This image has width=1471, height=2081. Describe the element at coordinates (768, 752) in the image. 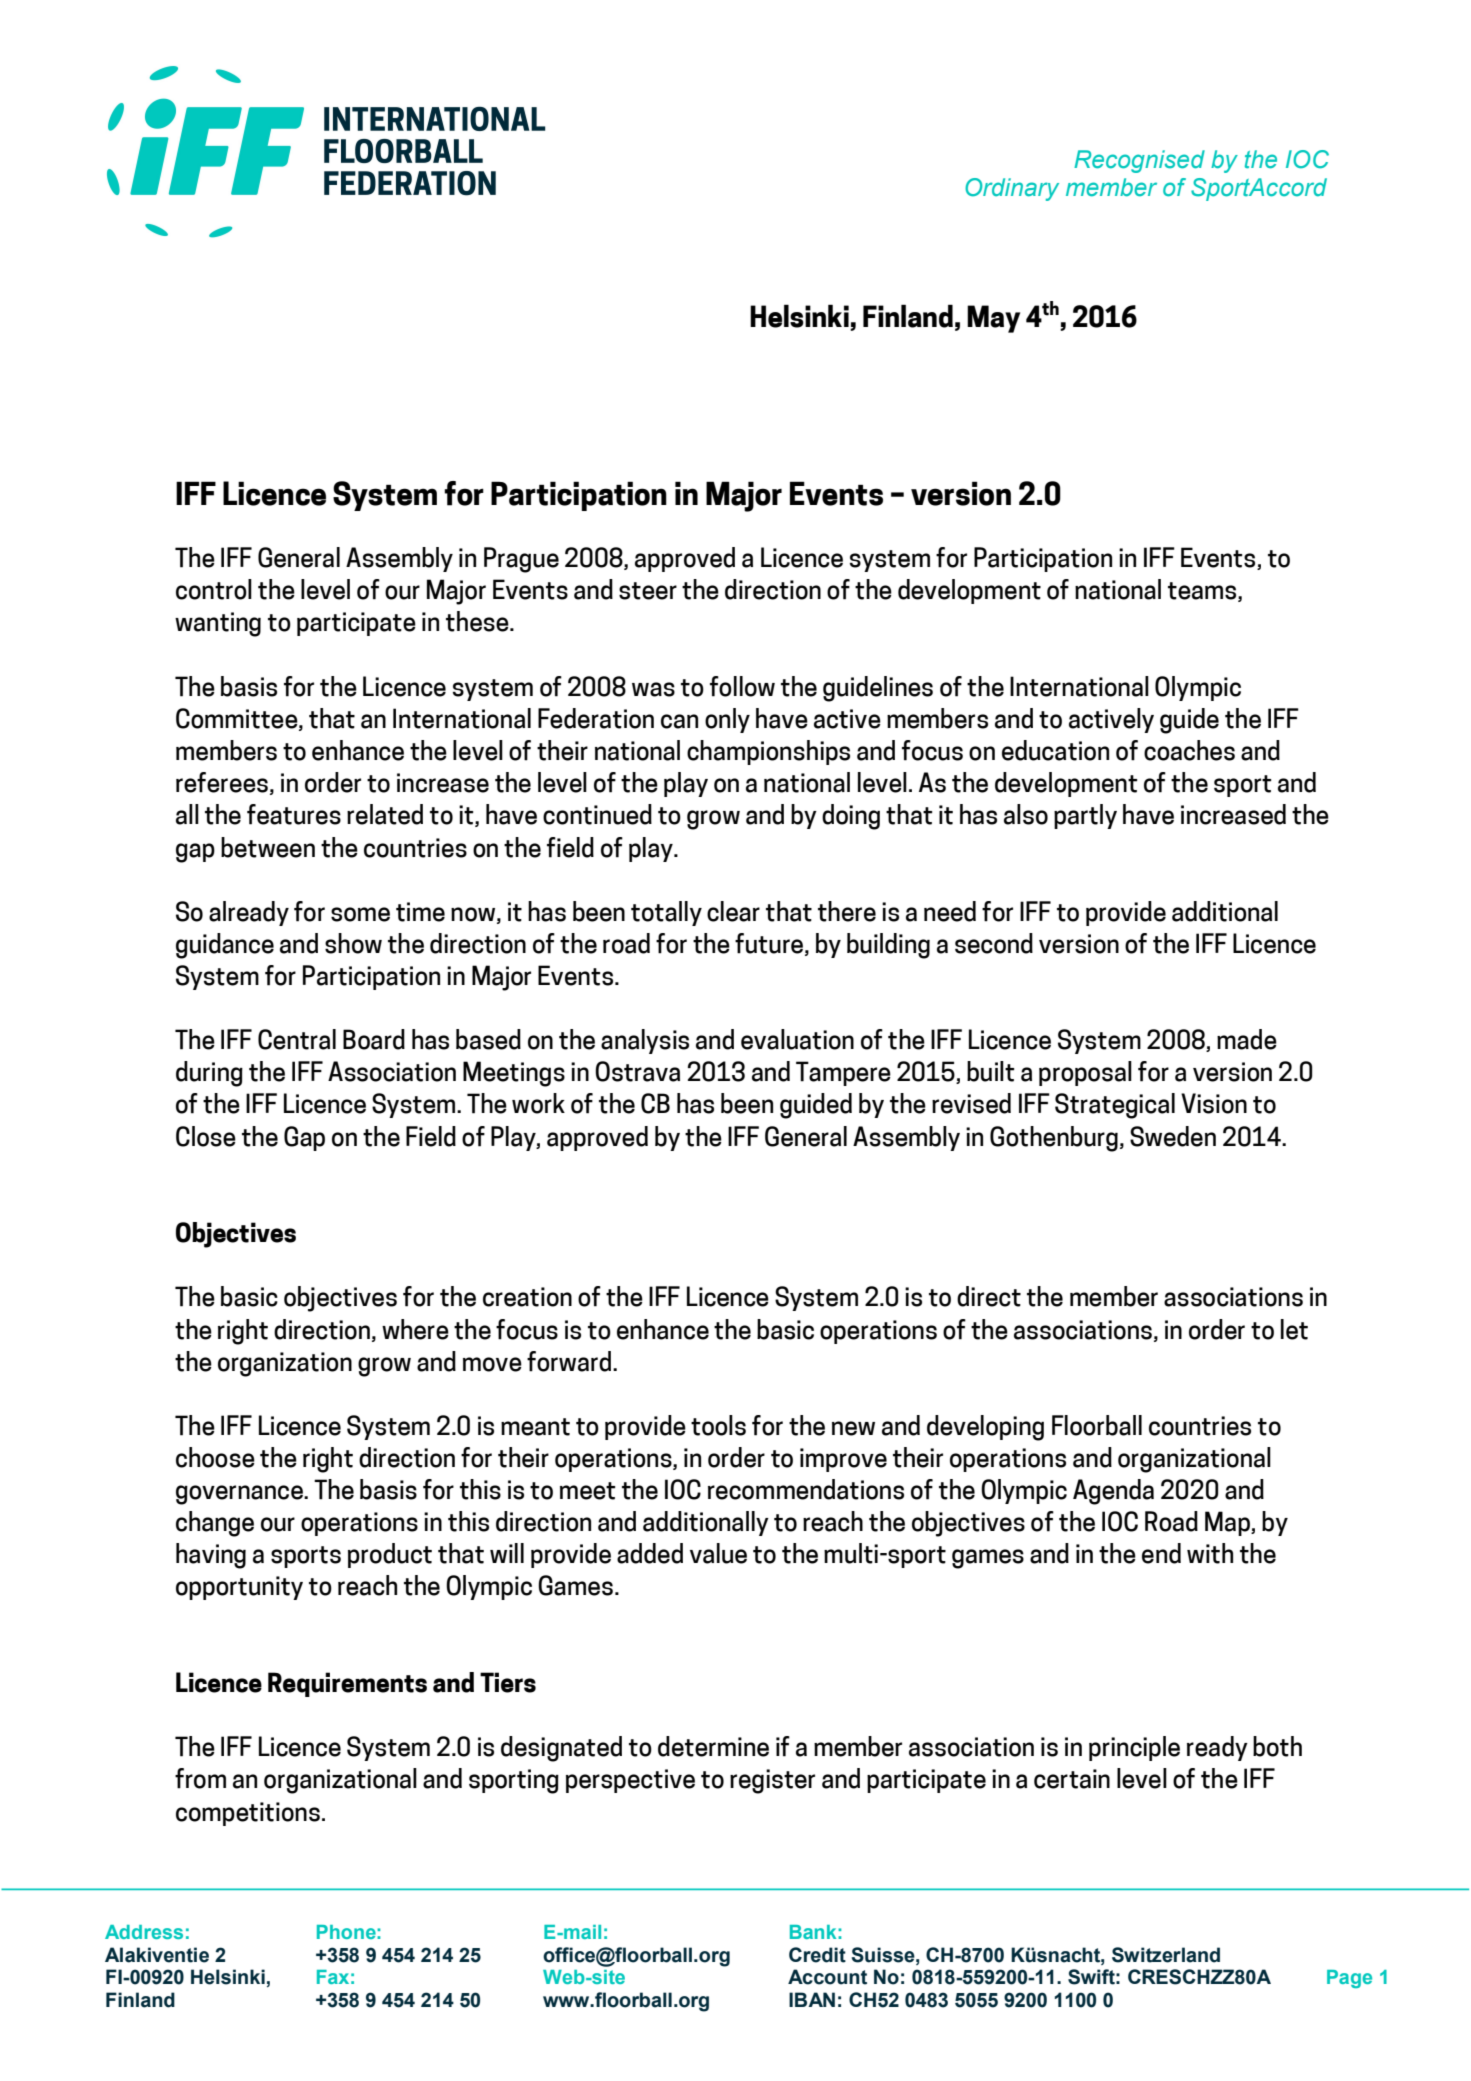

I see `championships` at that location.
